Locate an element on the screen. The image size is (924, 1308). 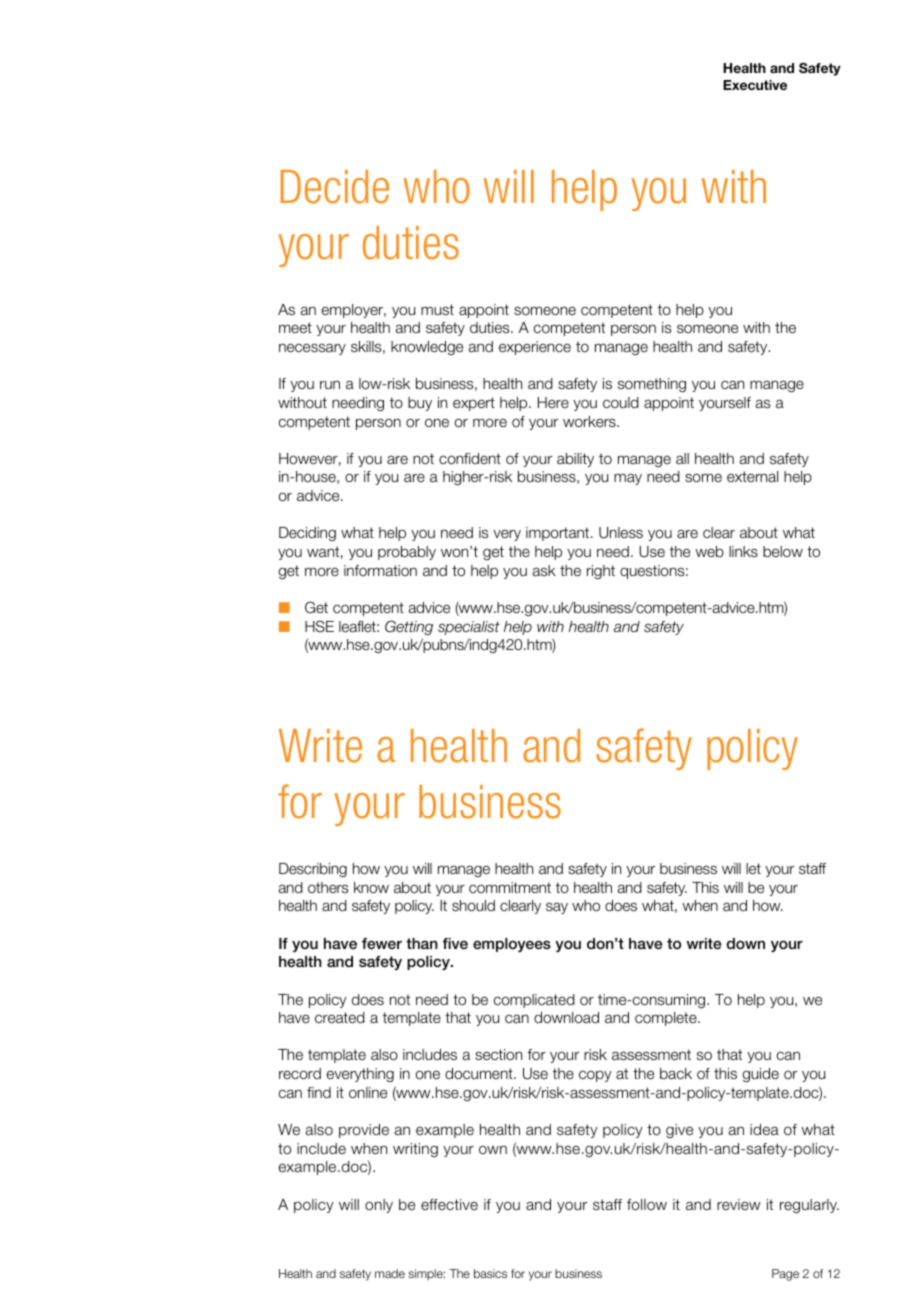
fewer is located at coordinates (382, 943).
